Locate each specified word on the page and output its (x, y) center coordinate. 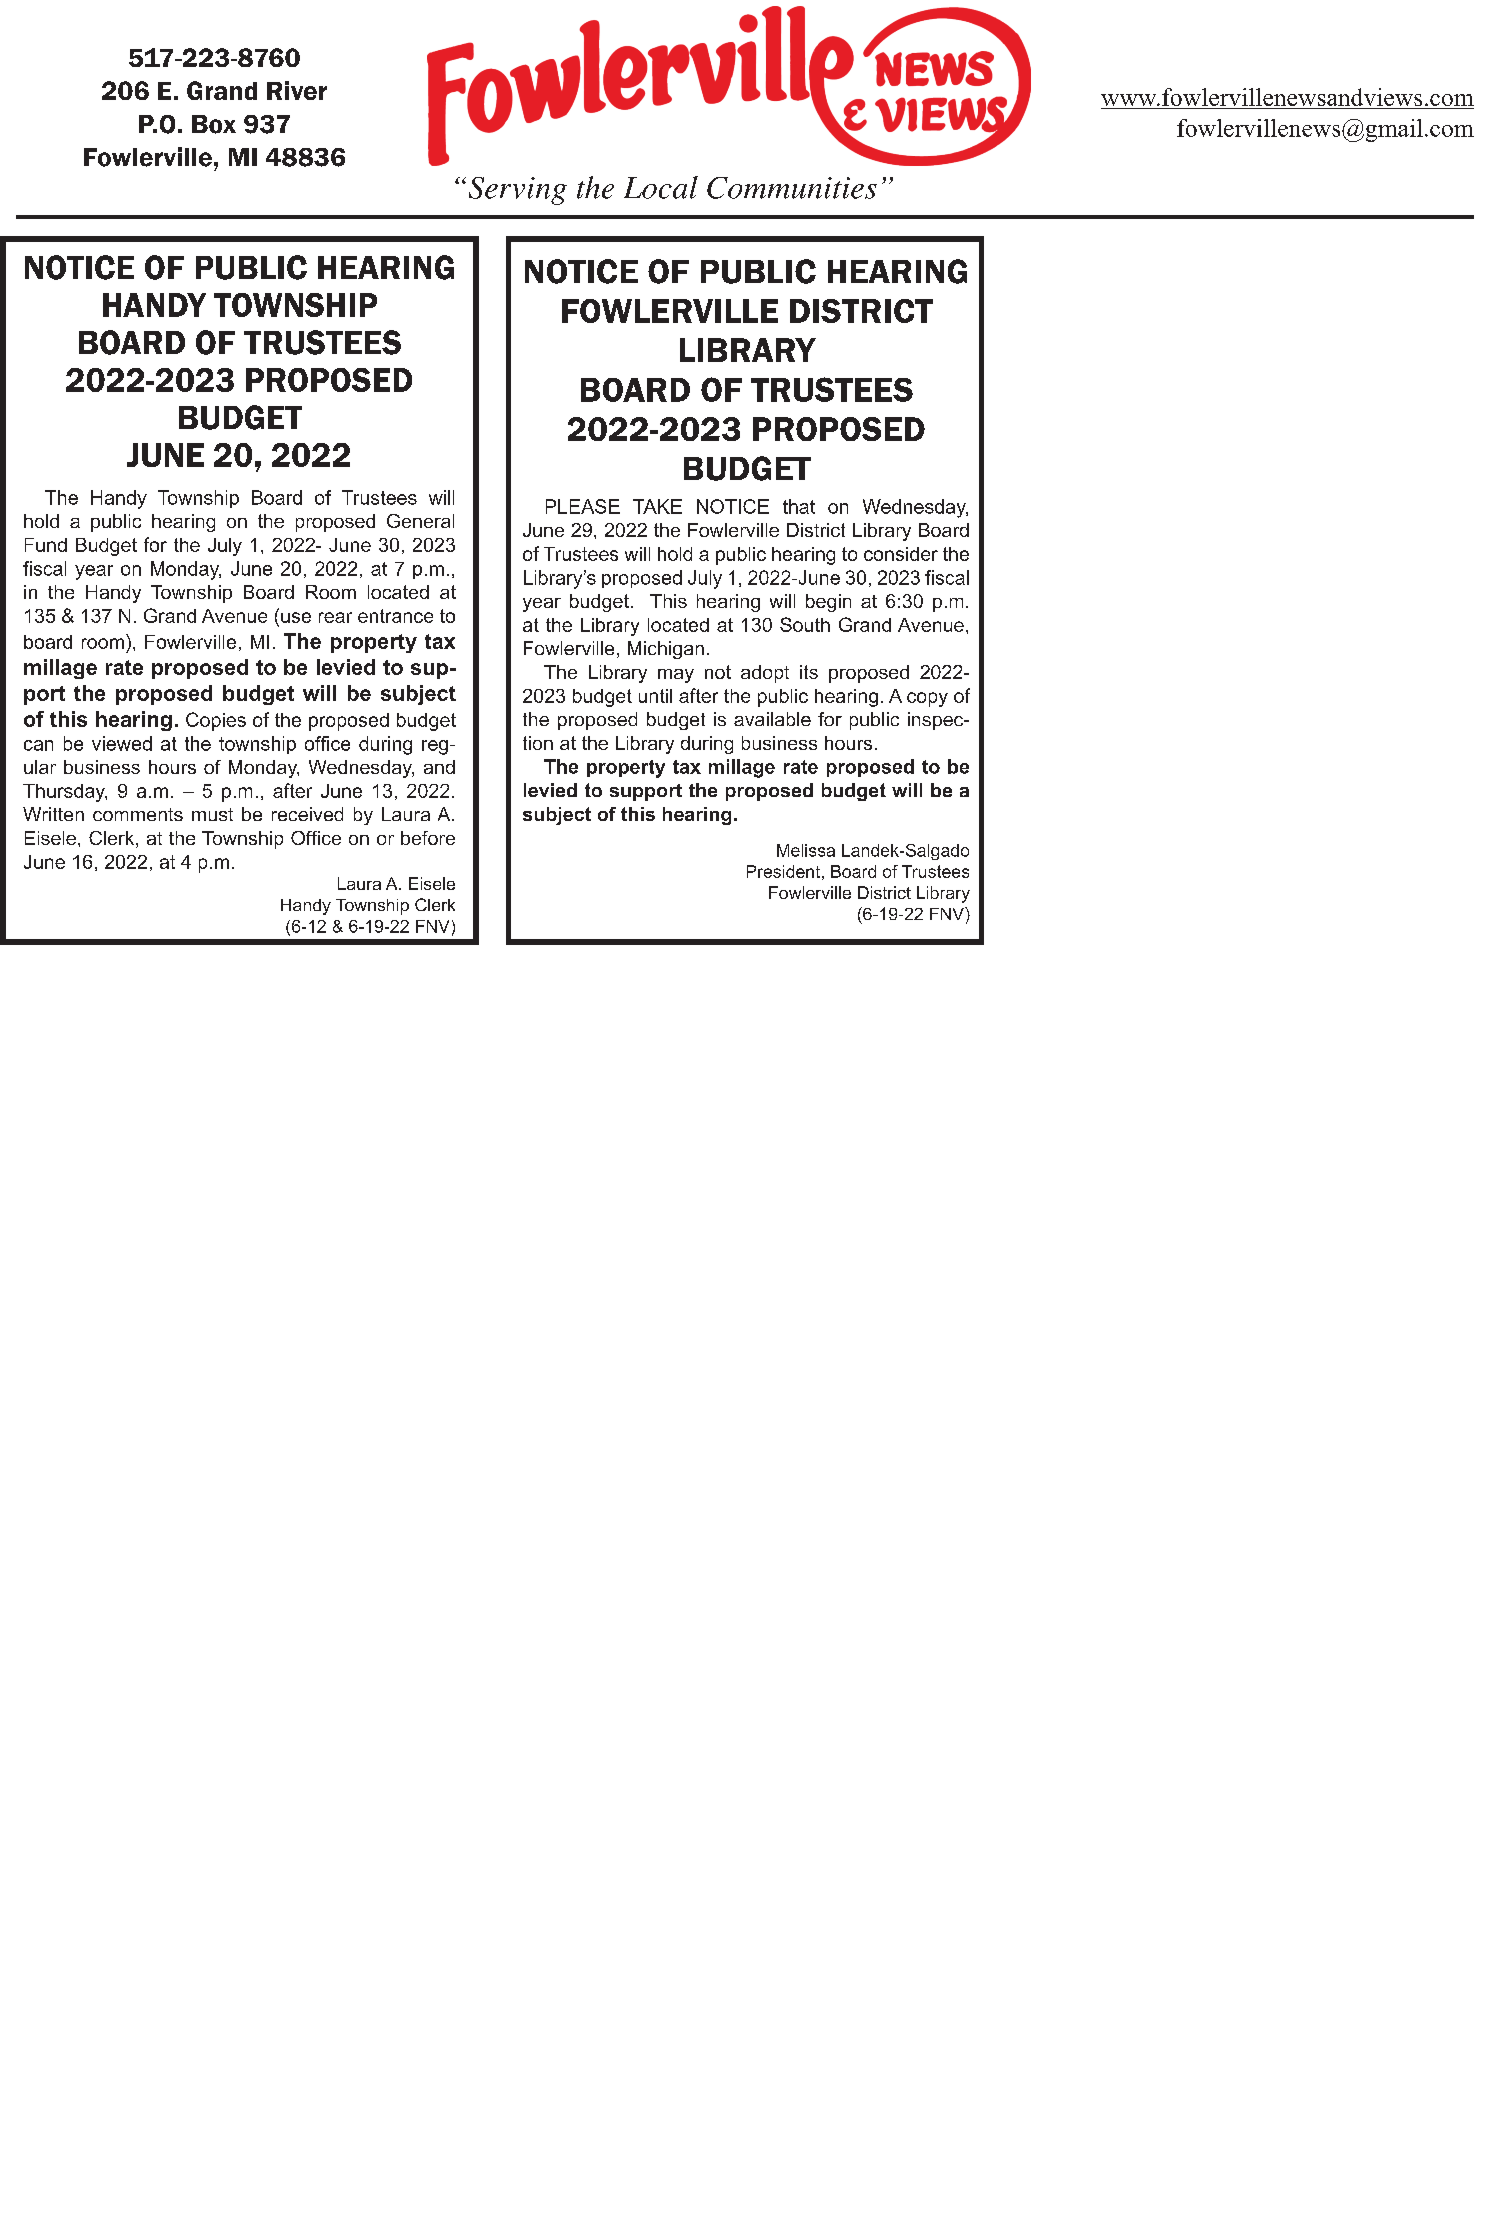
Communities (792, 188)
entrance (395, 616)
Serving (518, 191)
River (297, 90)
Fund (46, 545)
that (799, 506)
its (809, 672)
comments (138, 814)
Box (214, 124)
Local (661, 187)
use (296, 617)
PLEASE (583, 506)
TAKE (657, 506)
